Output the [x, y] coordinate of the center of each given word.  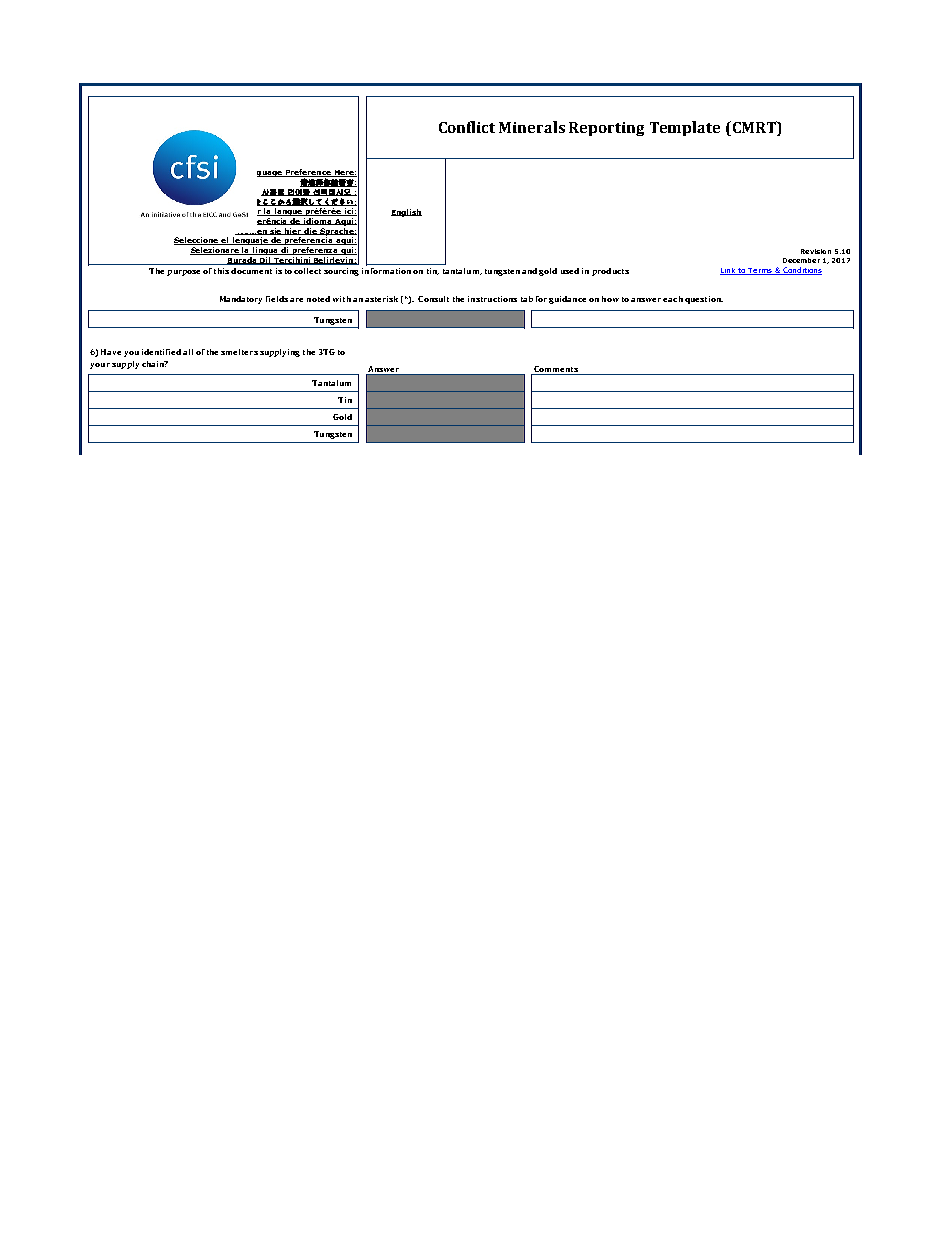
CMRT [754, 127]
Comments [556, 369]
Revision [816, 251]
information [386, 269]
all [188, 352]
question [704, 300]
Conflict [467, 127]
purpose [183, 273]
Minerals [532, 127]
